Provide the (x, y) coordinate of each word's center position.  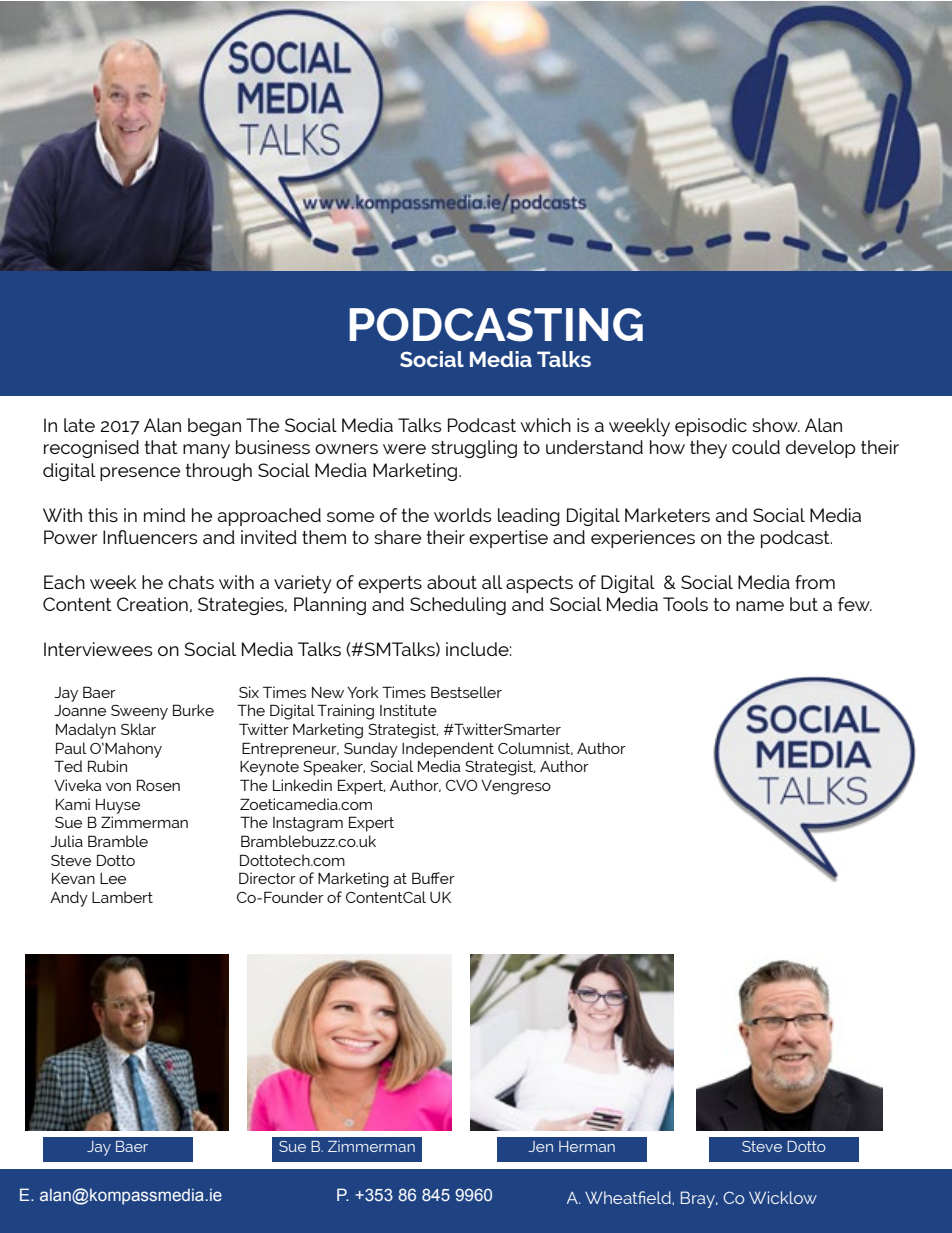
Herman (587, 1146)
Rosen (158, 785)
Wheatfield (629, 1198)
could (756, 447)
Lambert (122, 897)
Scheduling (458, 606)
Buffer (433, 878)
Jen (541, 1146)
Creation (152, 604)
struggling (474, 449)
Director (267, 878)
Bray (699, 1199)
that (161, 447)
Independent (448, 750)
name (760, 606)
